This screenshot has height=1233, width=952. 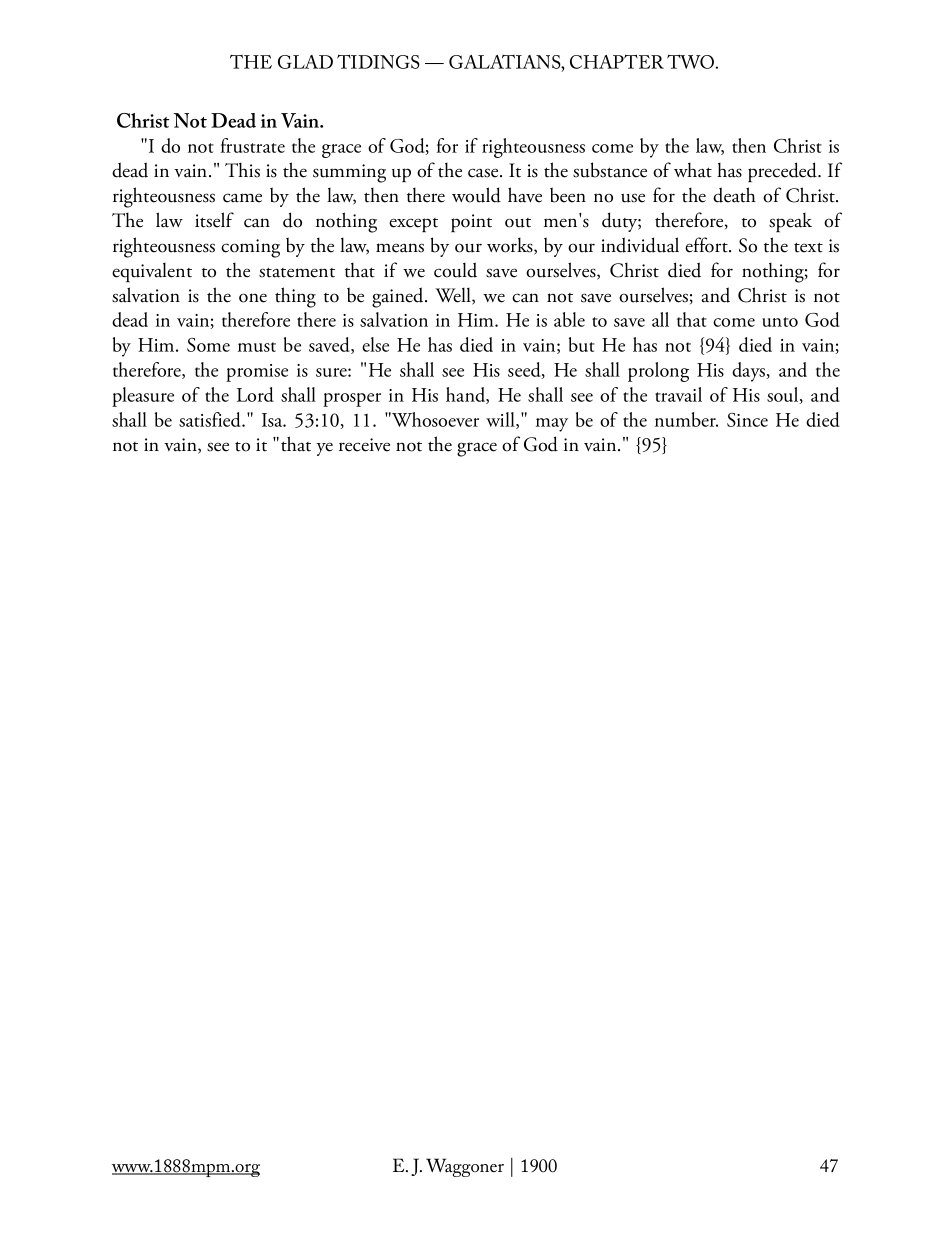 I want to click on TIDINGS, so click(x=378, y=61).
